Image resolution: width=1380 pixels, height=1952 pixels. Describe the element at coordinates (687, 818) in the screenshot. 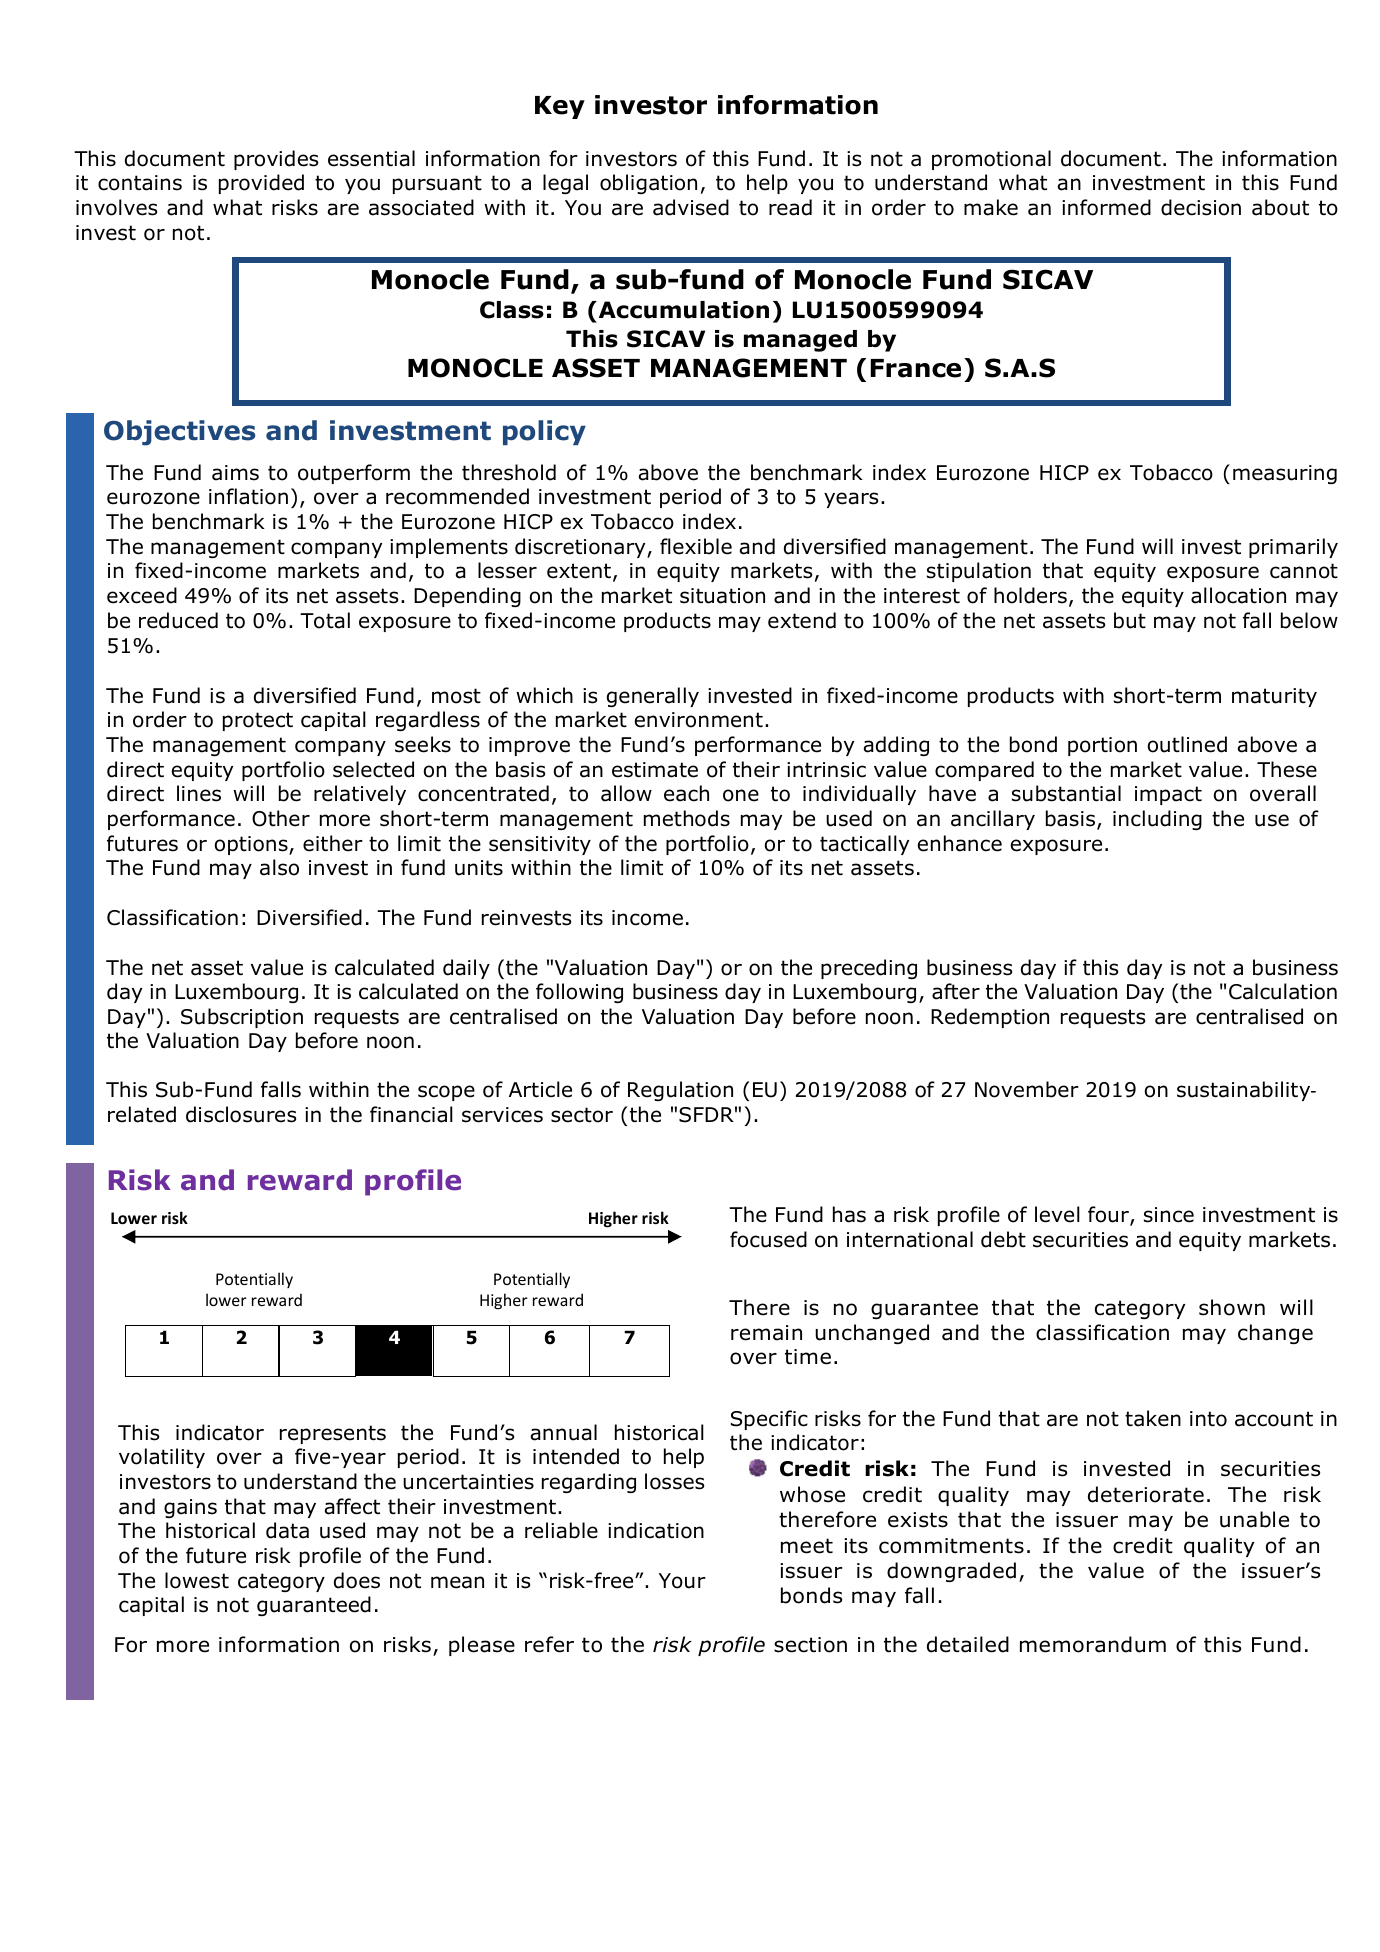

I see `methods` at that location.
